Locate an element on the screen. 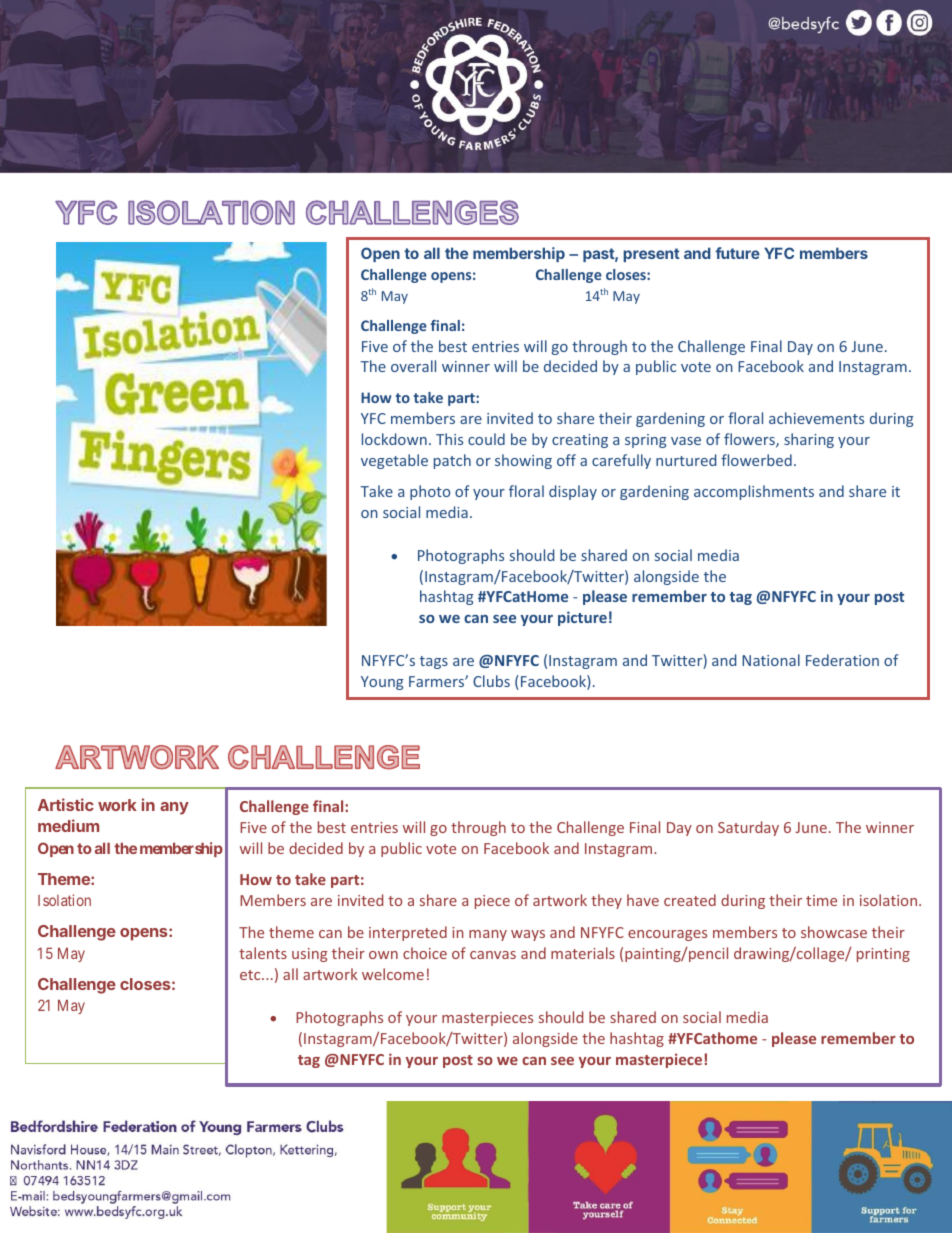 This screenshot has width=952, height=1233. talents is located at coordinates (263, 953).
